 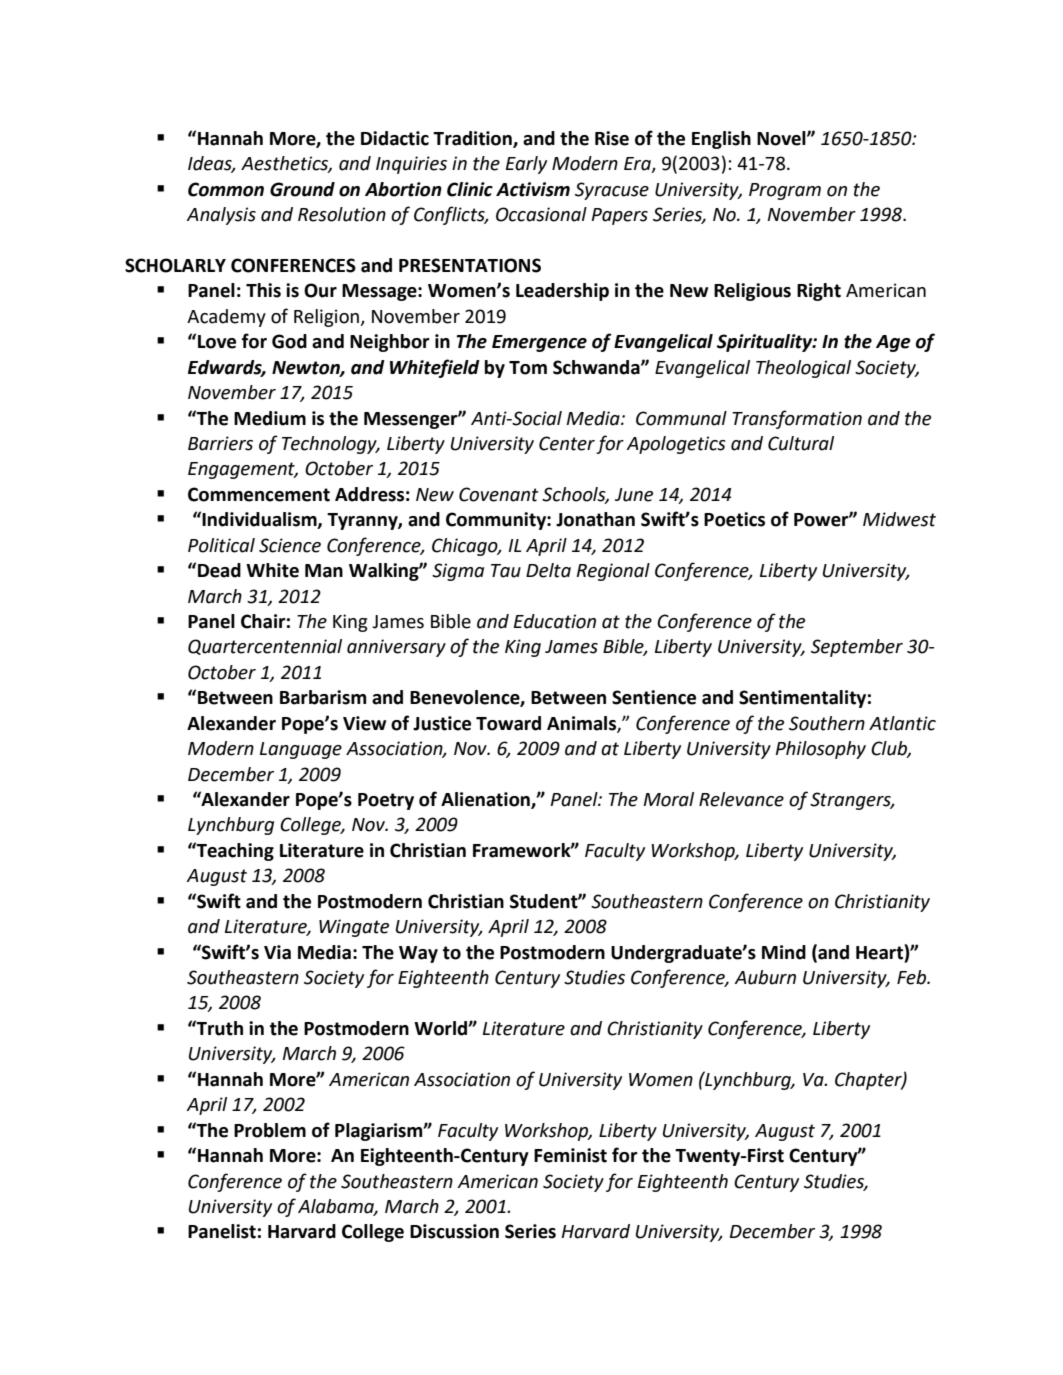 I want to click on Transformation, so click(x=797, y=419).
